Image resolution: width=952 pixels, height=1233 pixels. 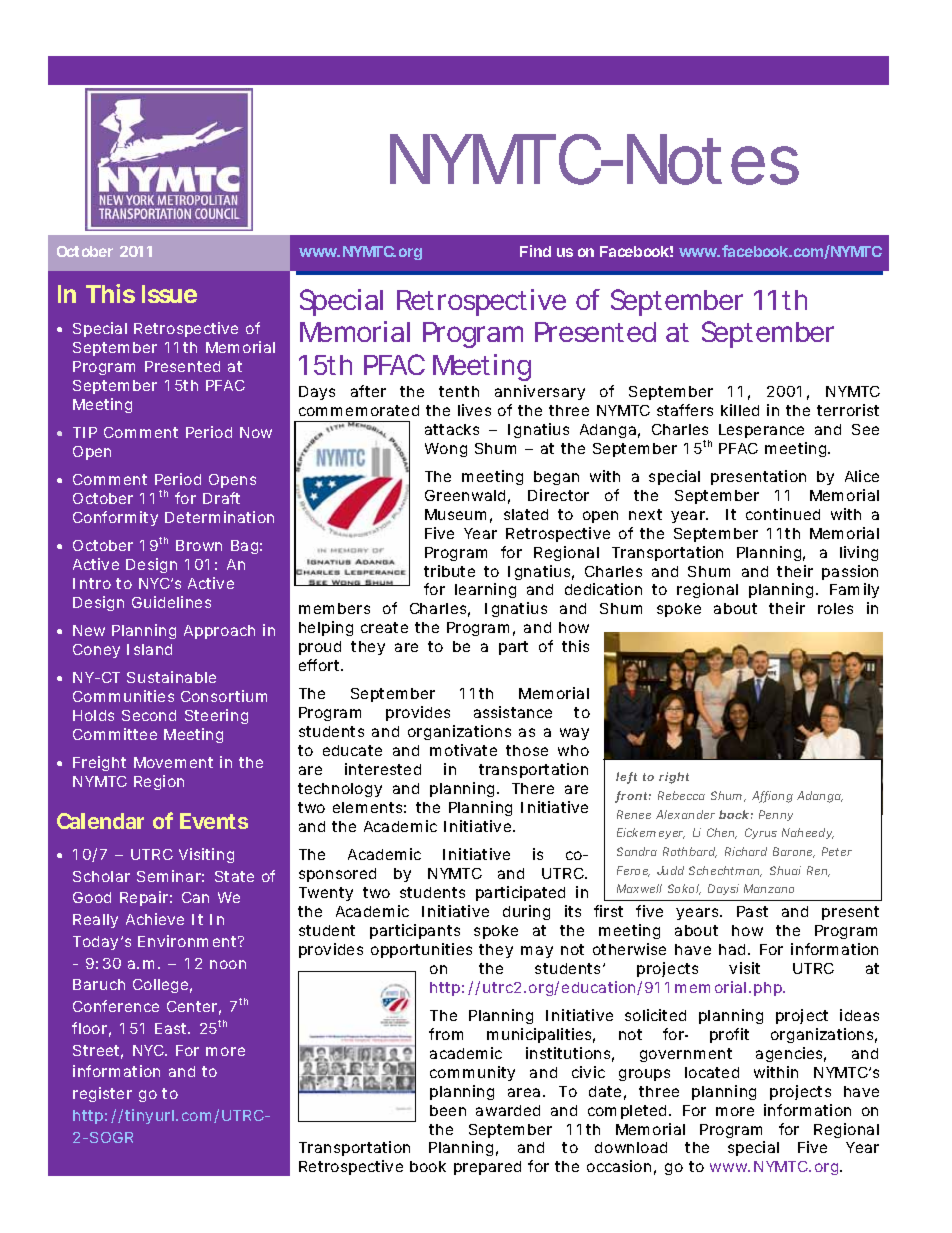 What do you see at coordinates (681, 795) in the document?
I see `Rebecca` at bounding box center [681, 795].
